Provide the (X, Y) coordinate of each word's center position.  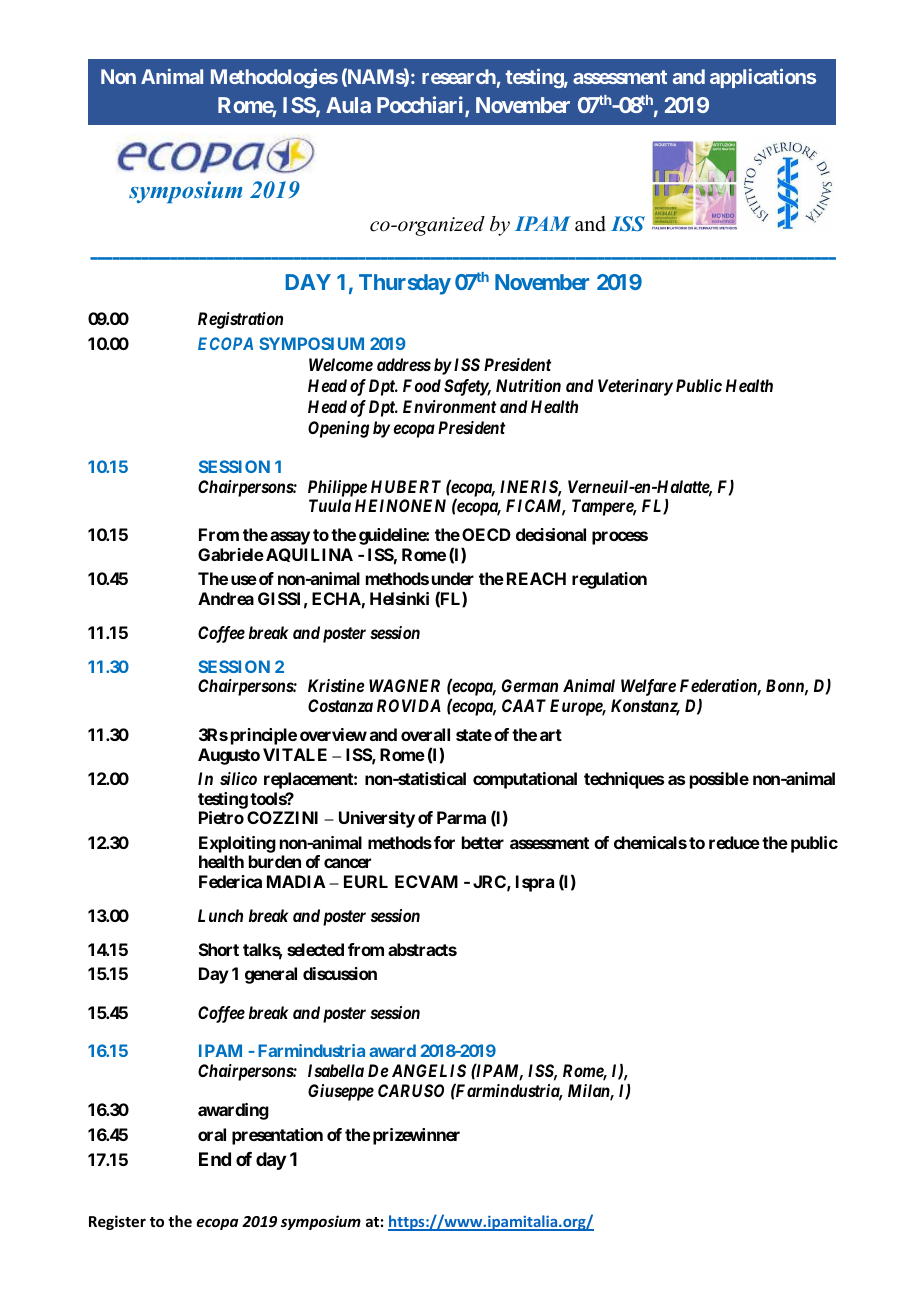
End (215, 1159)
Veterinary (635, 387)
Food (422, 385)
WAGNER (404, 685)
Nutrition (528, 385)
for (444, 842)
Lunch (220, 915)
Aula (348, 105)
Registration (240, 320)
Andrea (226, 598)
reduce (734, 842)
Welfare (648, 687)
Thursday (405, 284)
